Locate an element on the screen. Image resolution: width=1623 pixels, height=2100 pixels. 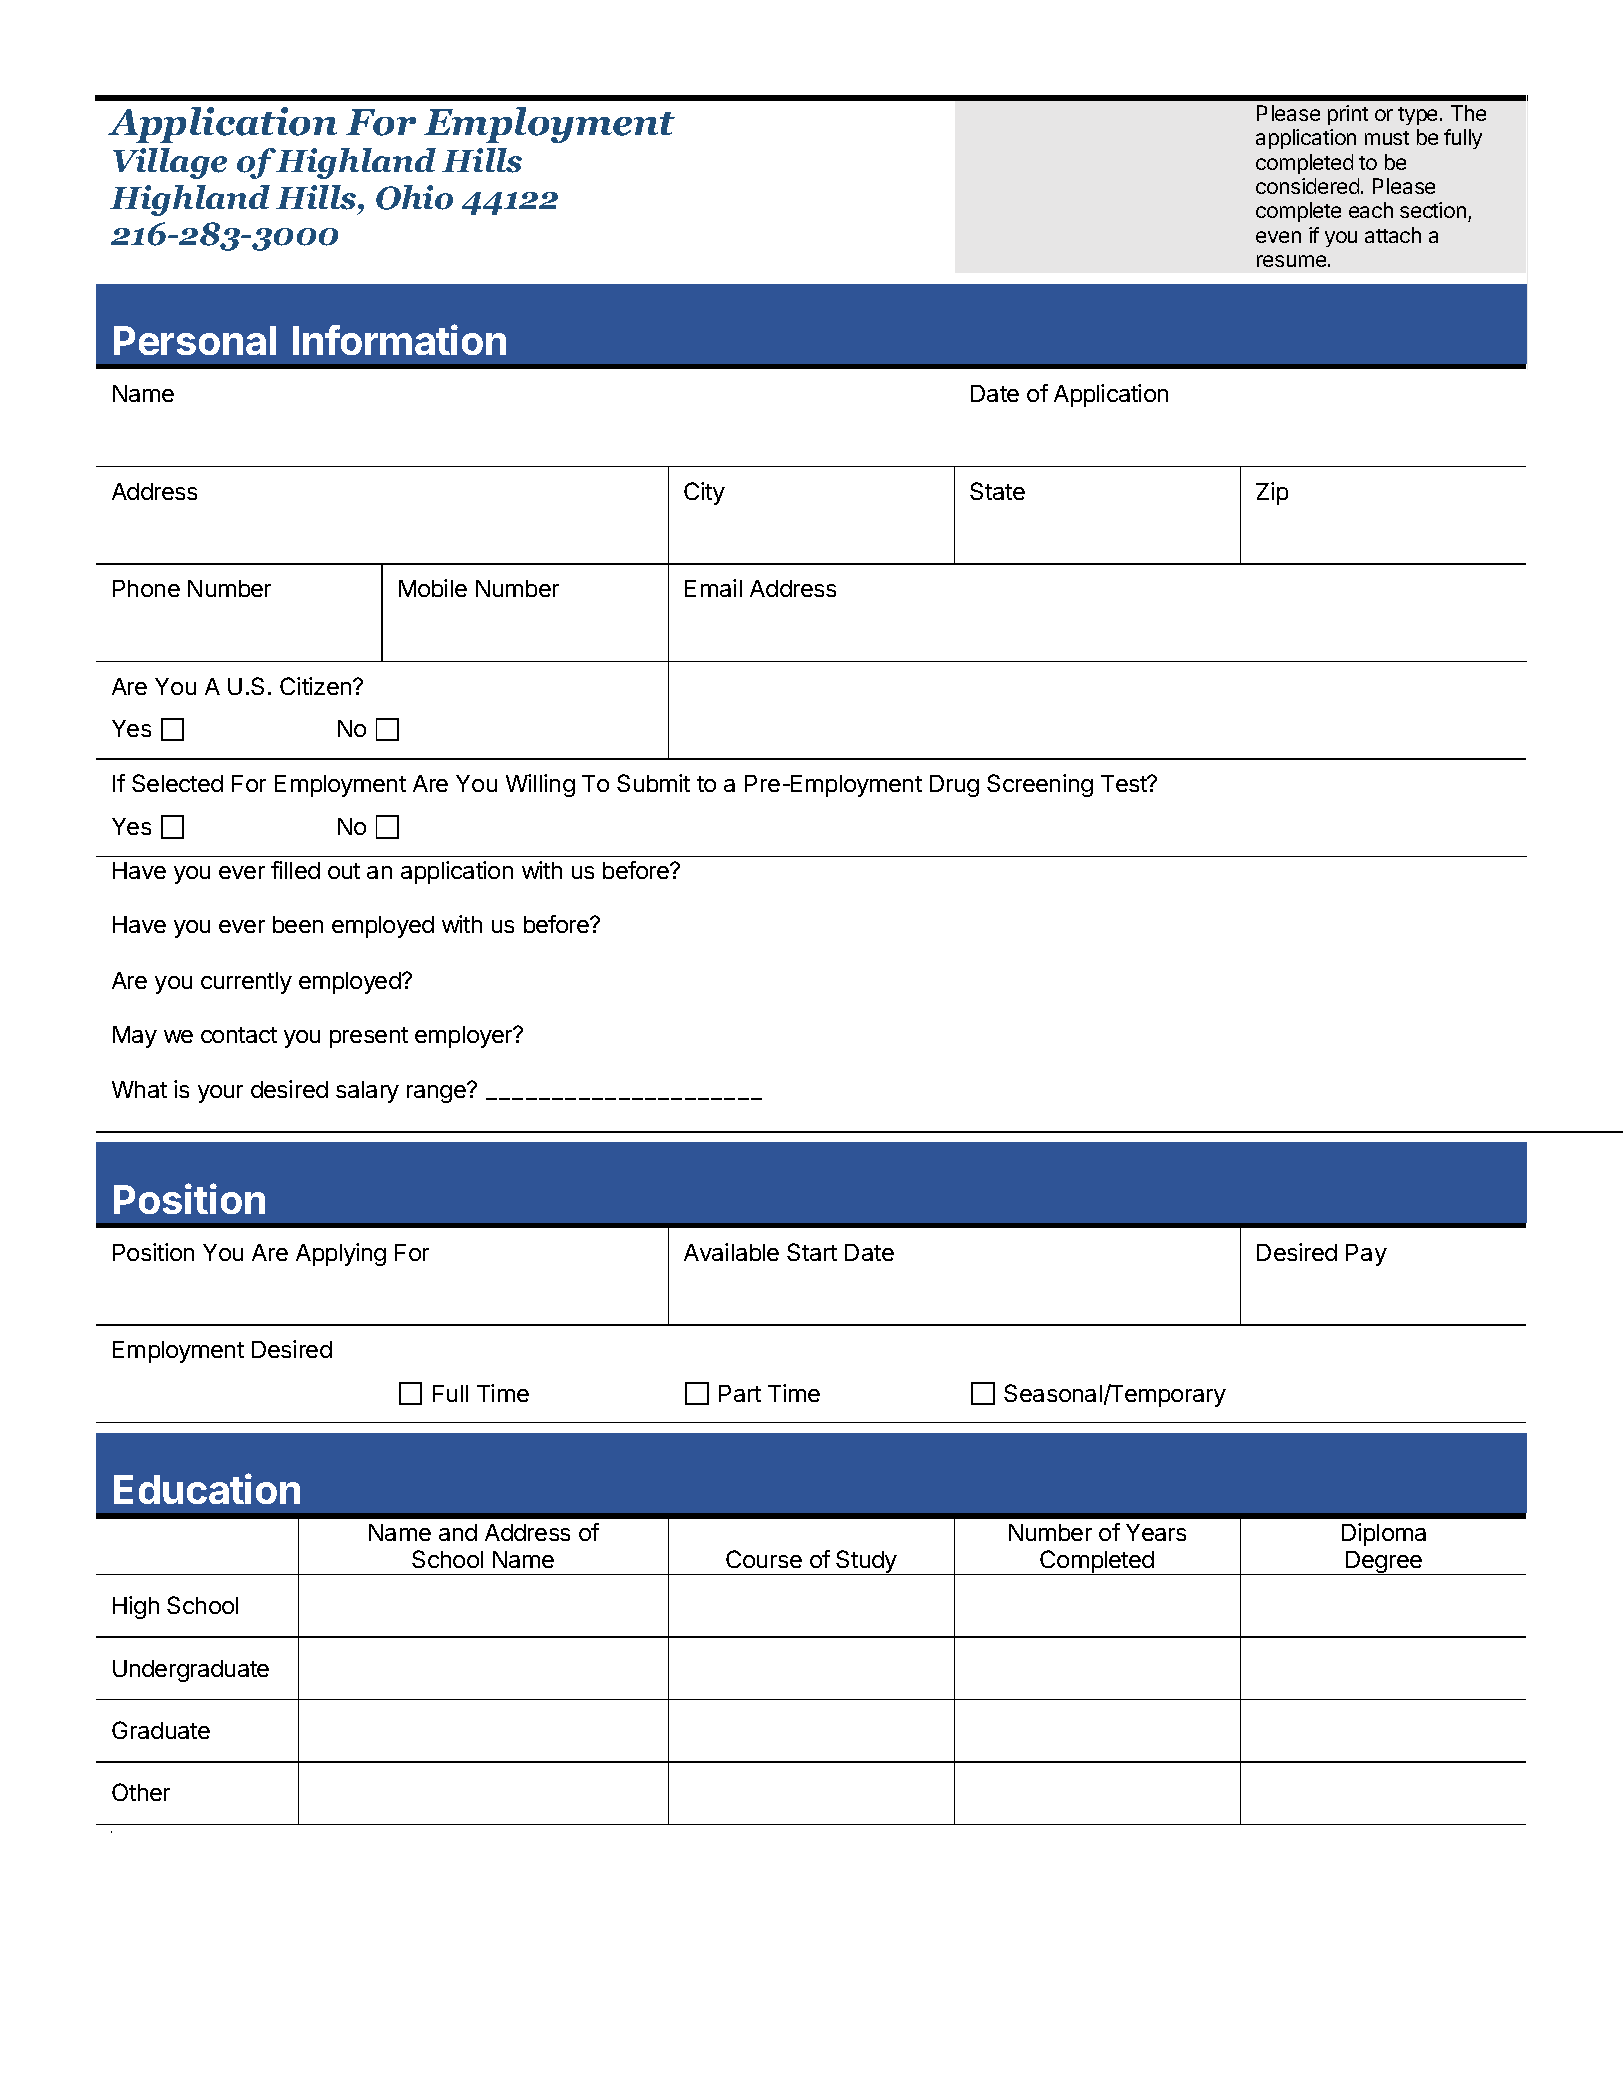
Submit is located at coordinates (653, 783).
